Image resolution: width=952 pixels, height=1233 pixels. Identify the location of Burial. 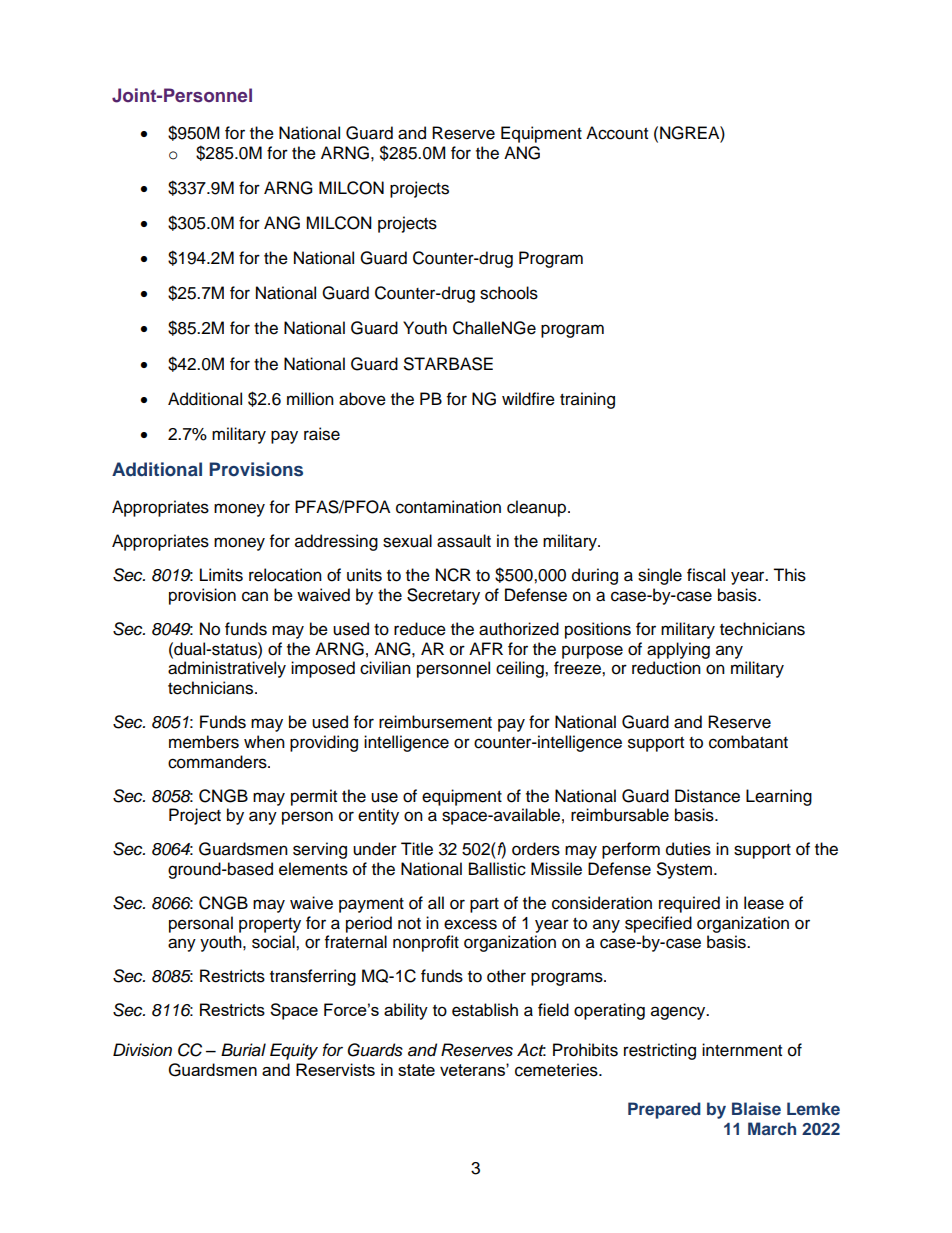
(243, 1050).
